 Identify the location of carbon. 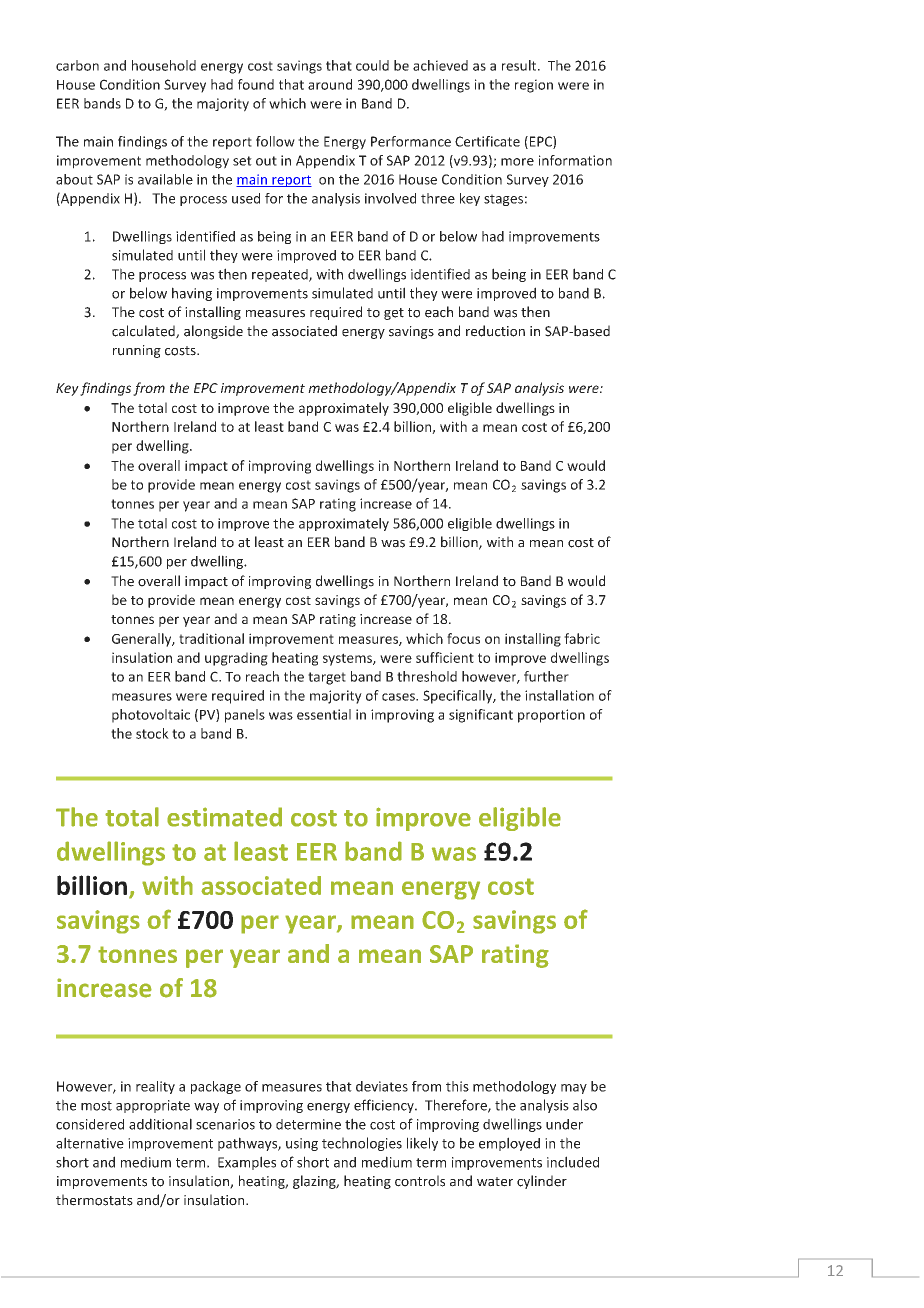
(77, 65).
